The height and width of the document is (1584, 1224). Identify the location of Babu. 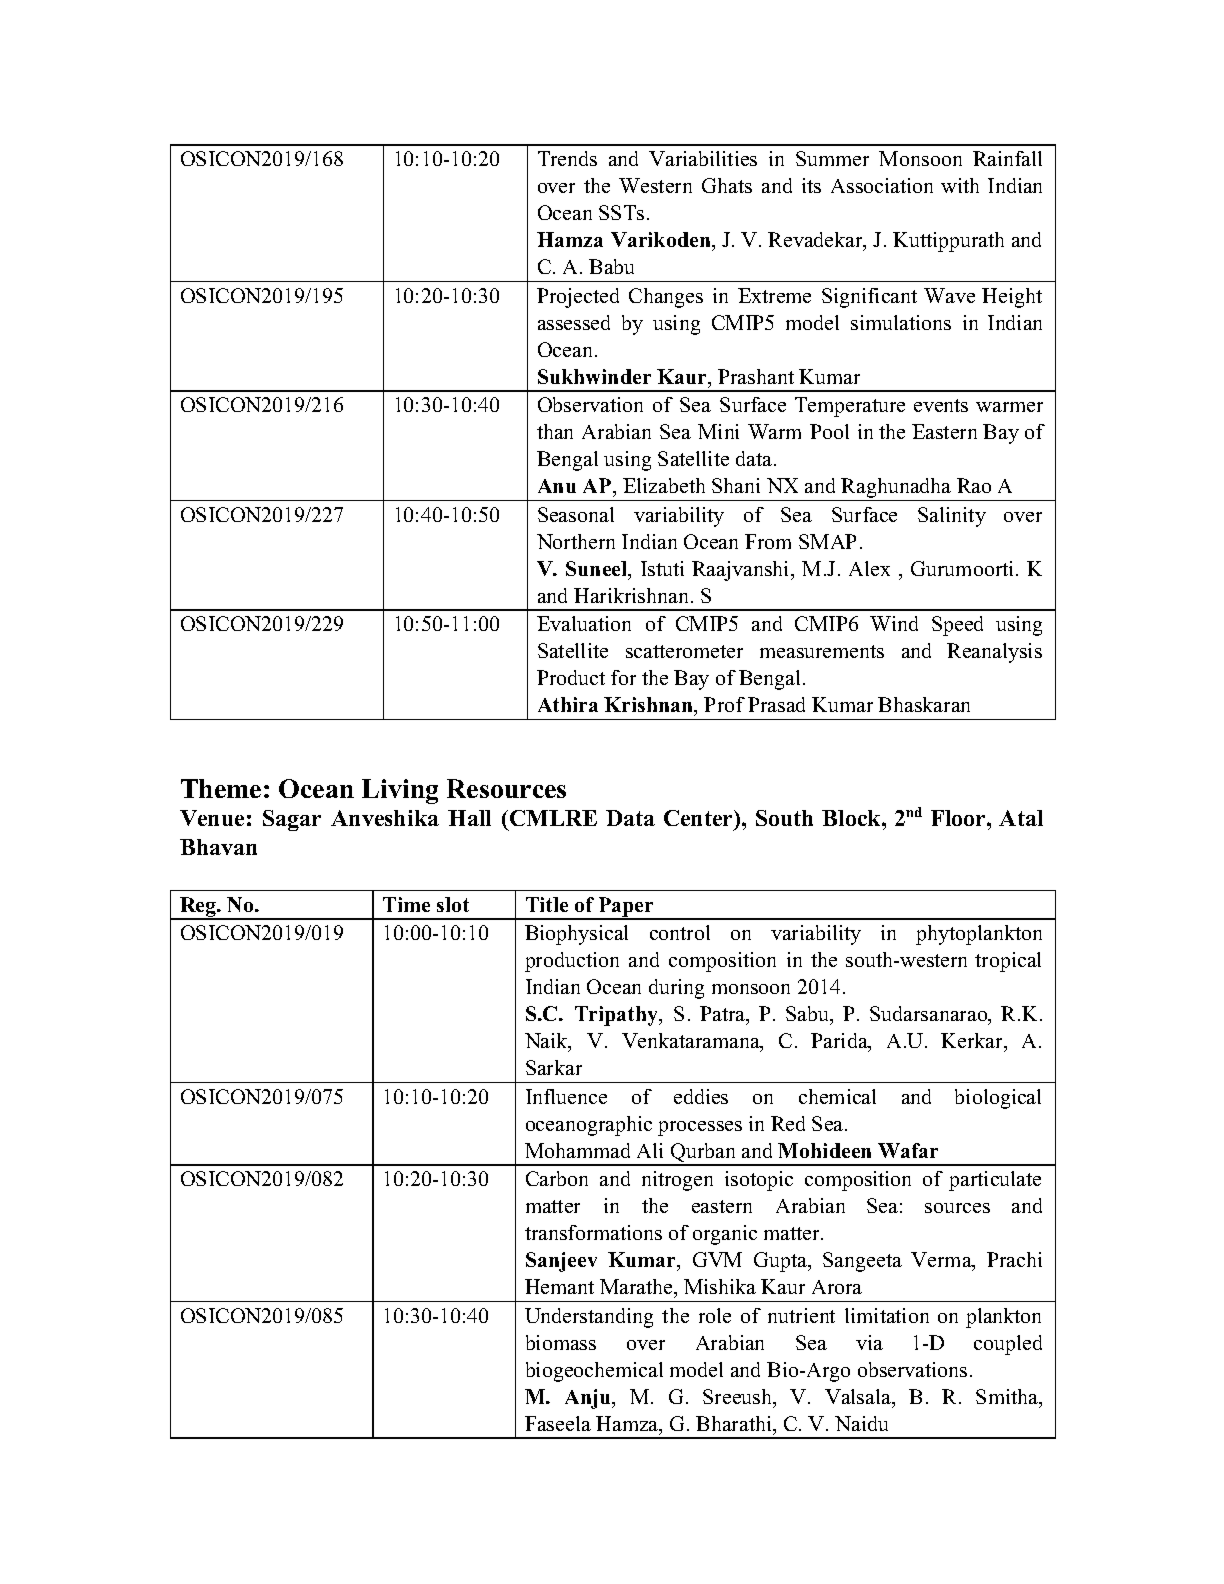
(611, 266).
